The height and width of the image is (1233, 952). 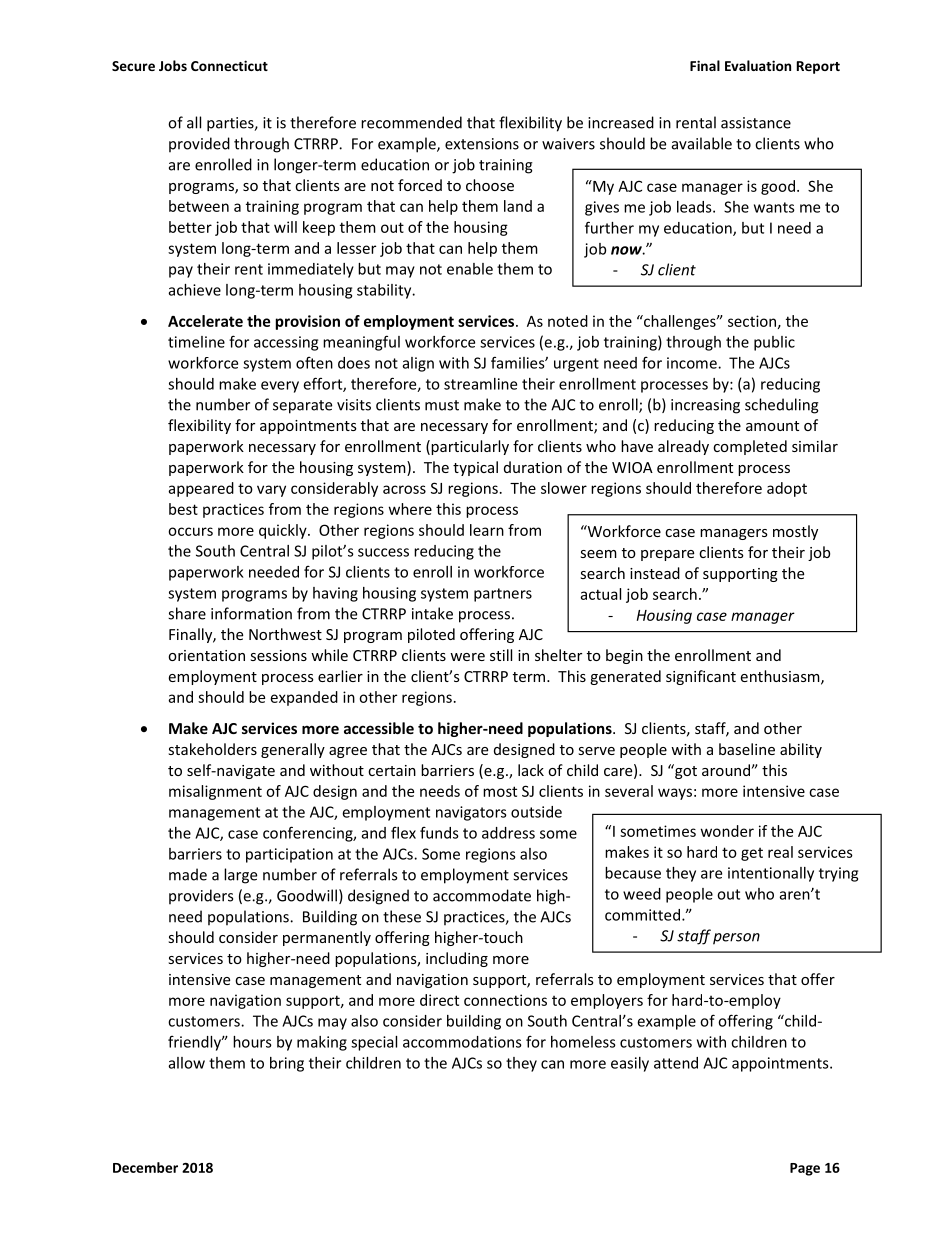 What do you see at coordinates (462, 1042) in the image?
I see `accommodations` at bounding box center [462, 1042].
